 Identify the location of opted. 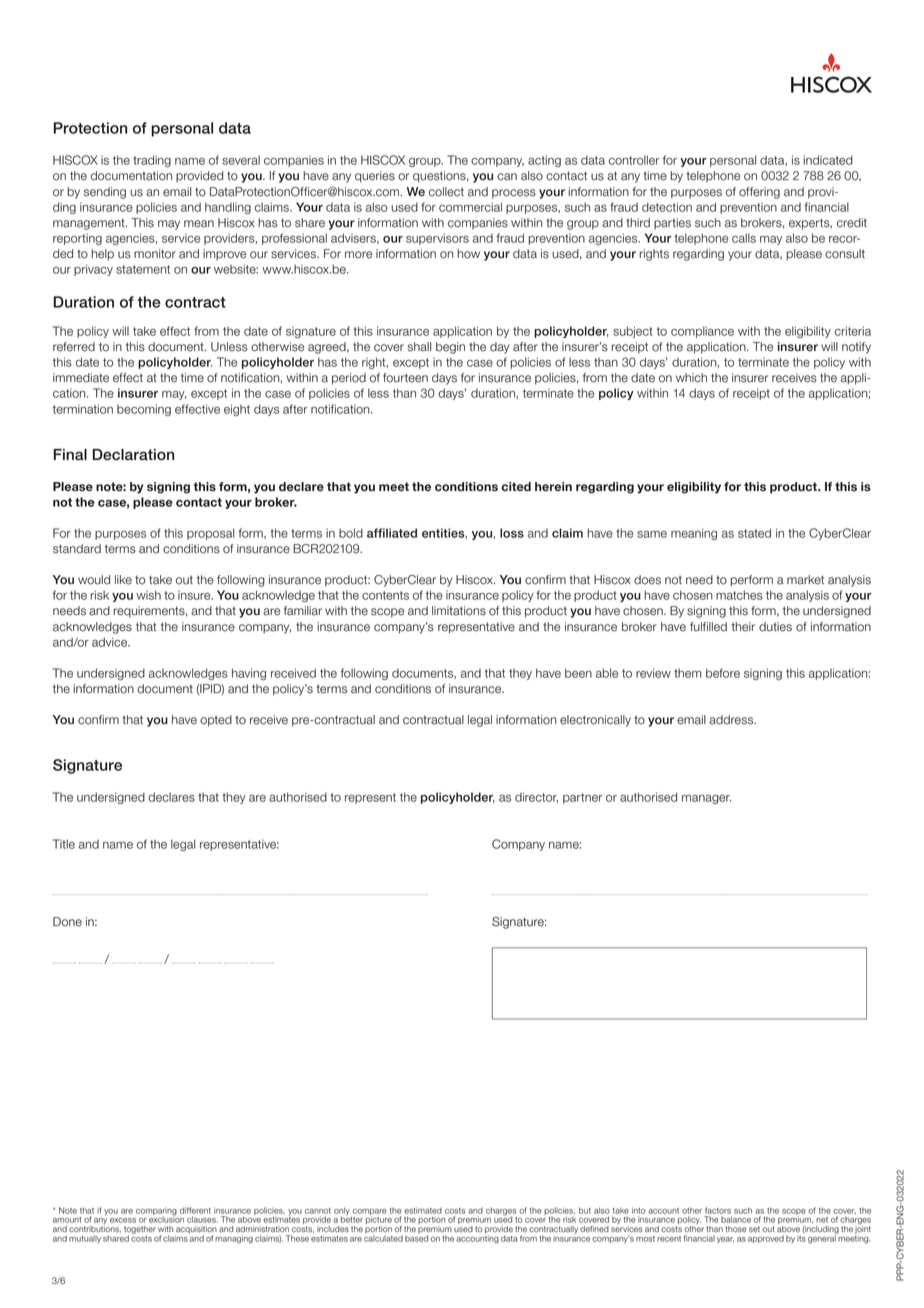
(216, 721).
